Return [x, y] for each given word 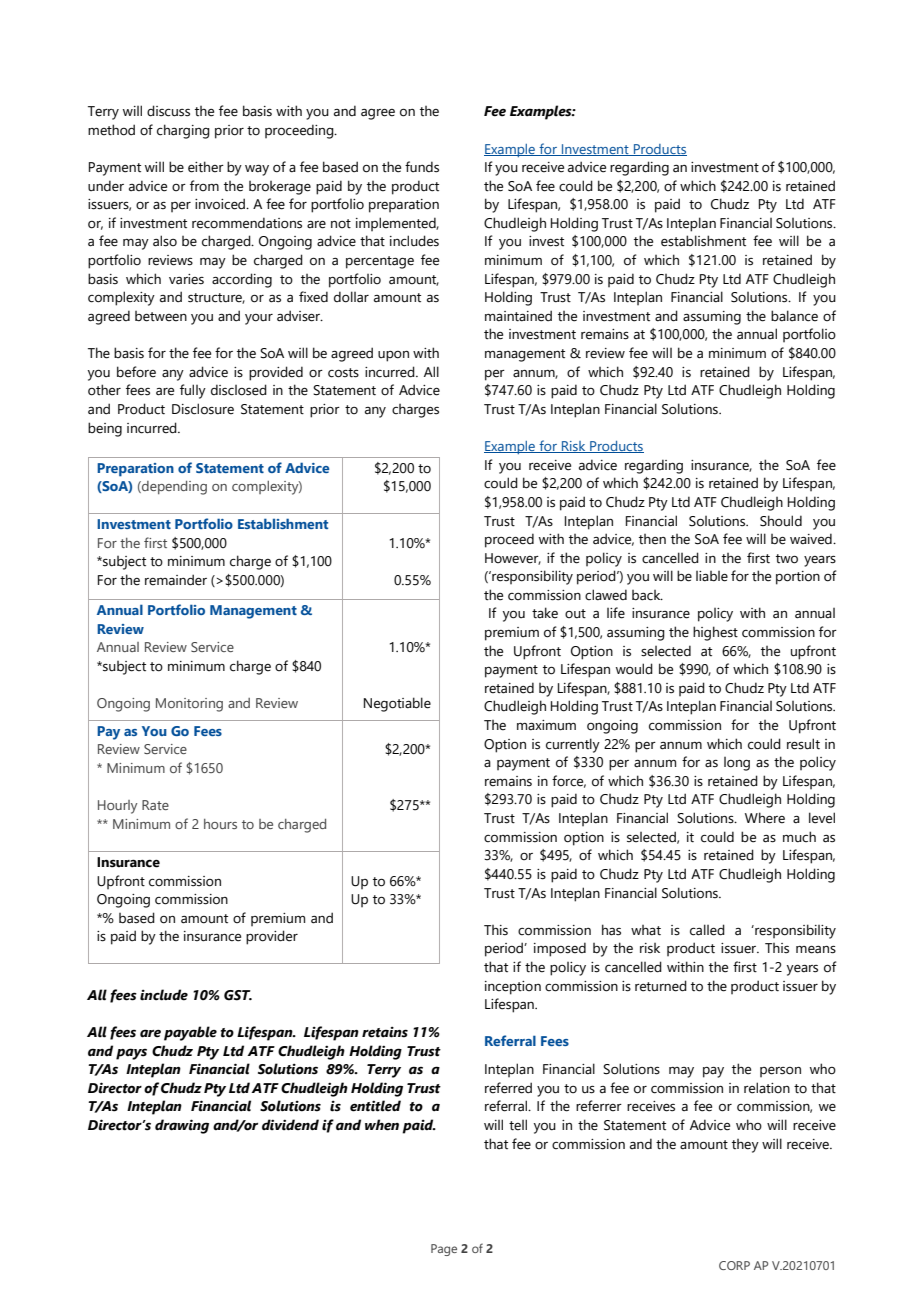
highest [715, 633]
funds [422, 167]
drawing [182, 1126]
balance [794, 316]
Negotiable [397, 704]
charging [183, 131]
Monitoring [189, 705]
